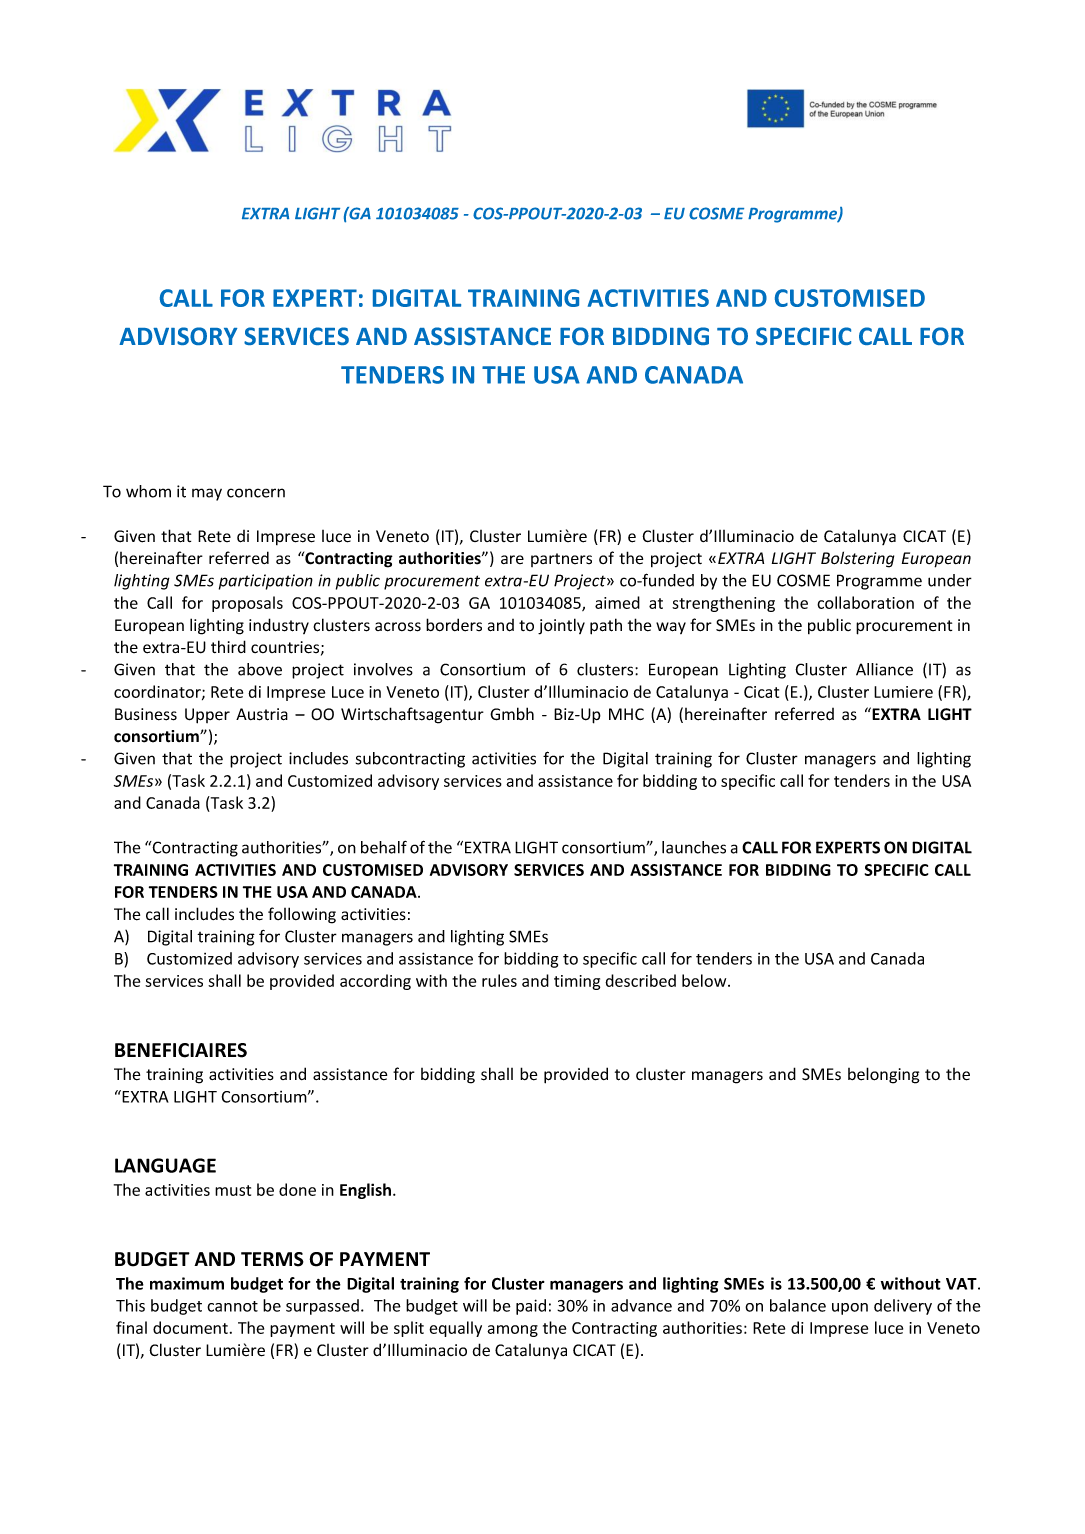 The height and width of the image is (1534, 1085). I want to click on partners, so click(561, 560).
